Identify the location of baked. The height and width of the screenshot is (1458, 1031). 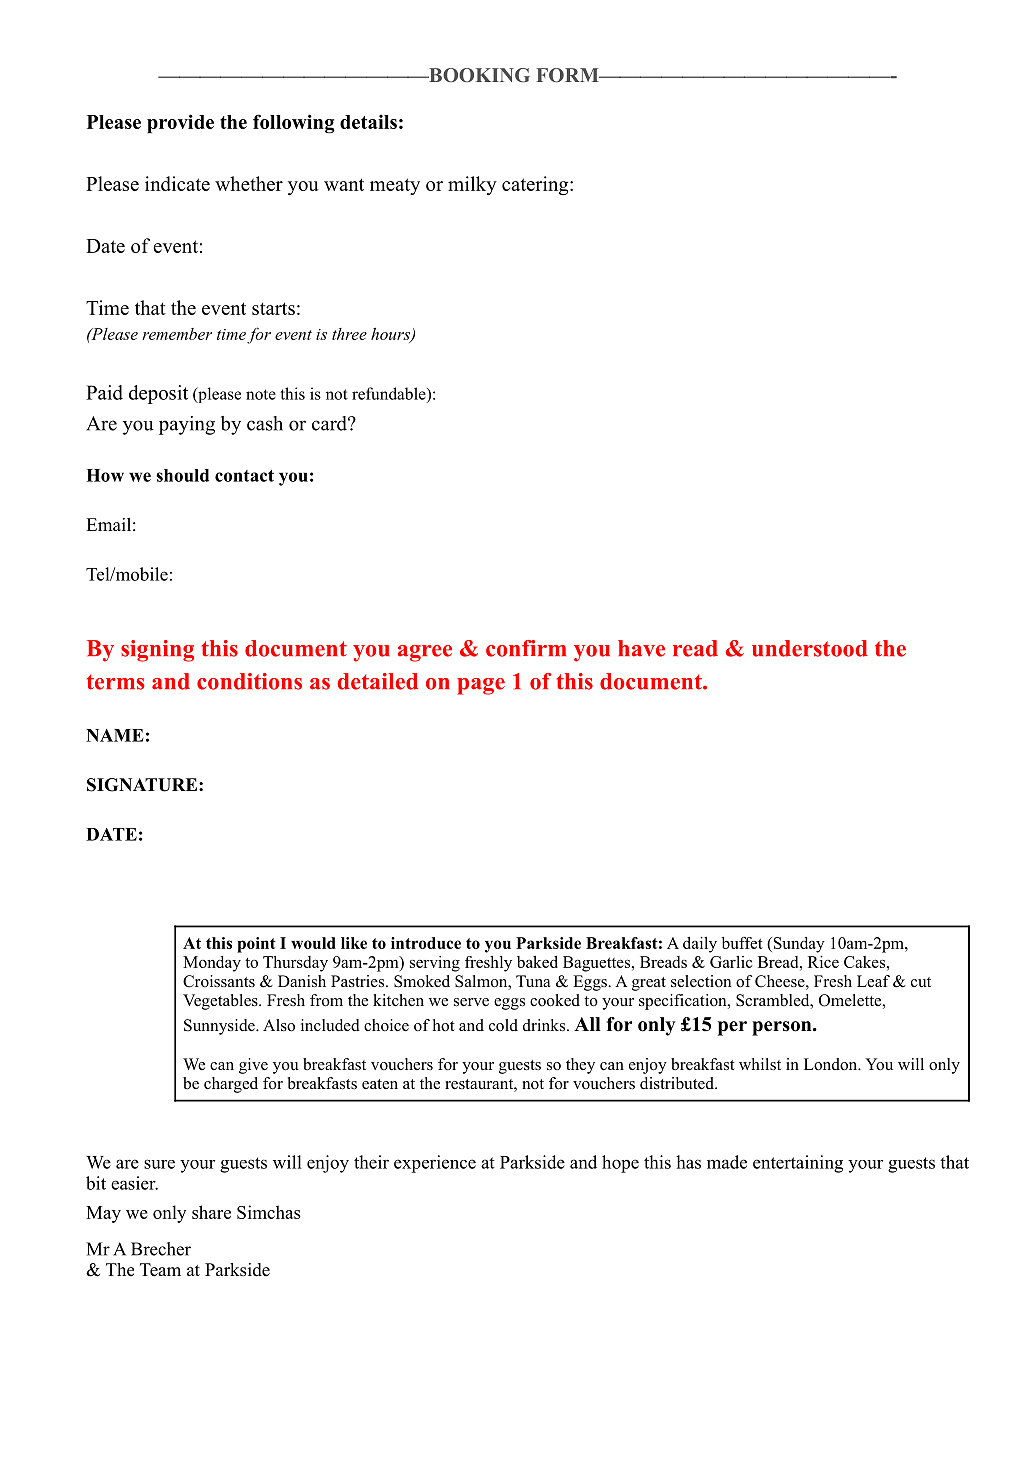
(537, 962).
